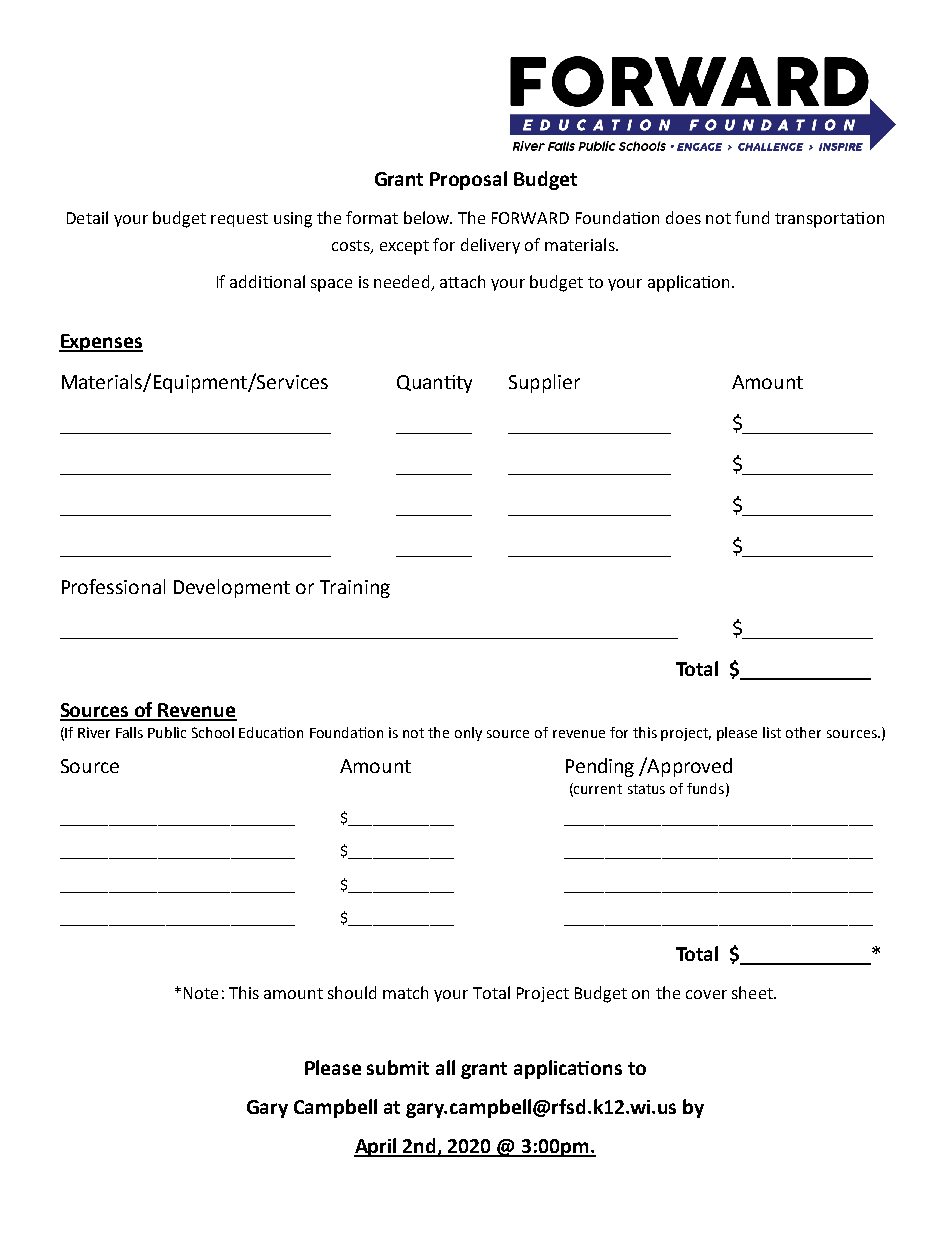  What do you see at coordinates (544, 383) in the page?
I see `Supplier` at bounding box center [544, 383].
